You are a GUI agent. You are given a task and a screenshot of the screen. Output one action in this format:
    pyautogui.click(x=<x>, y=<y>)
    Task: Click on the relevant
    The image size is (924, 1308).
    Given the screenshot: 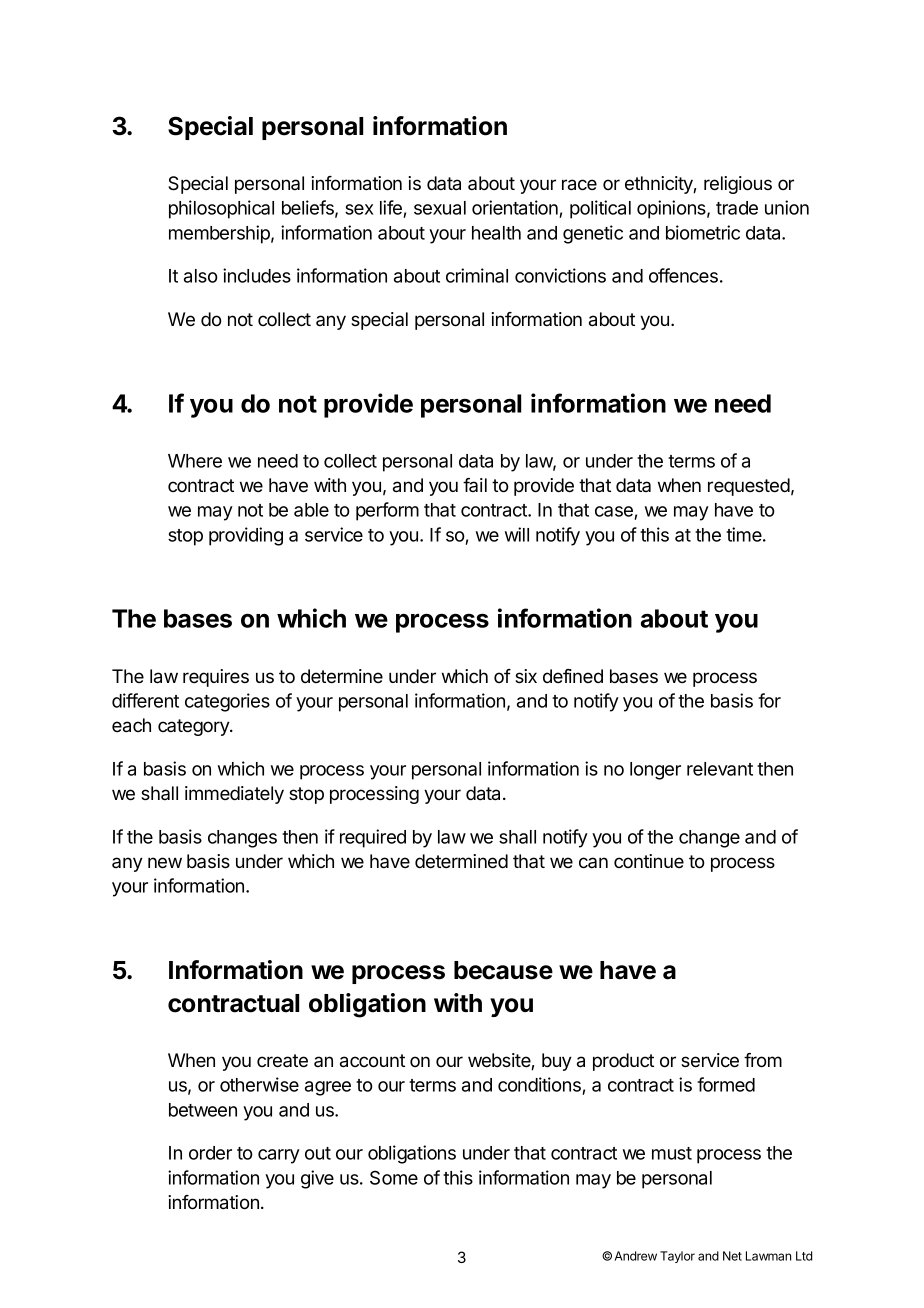 What is the action you would take?
    pyautogui.click(x=720, y=769)
